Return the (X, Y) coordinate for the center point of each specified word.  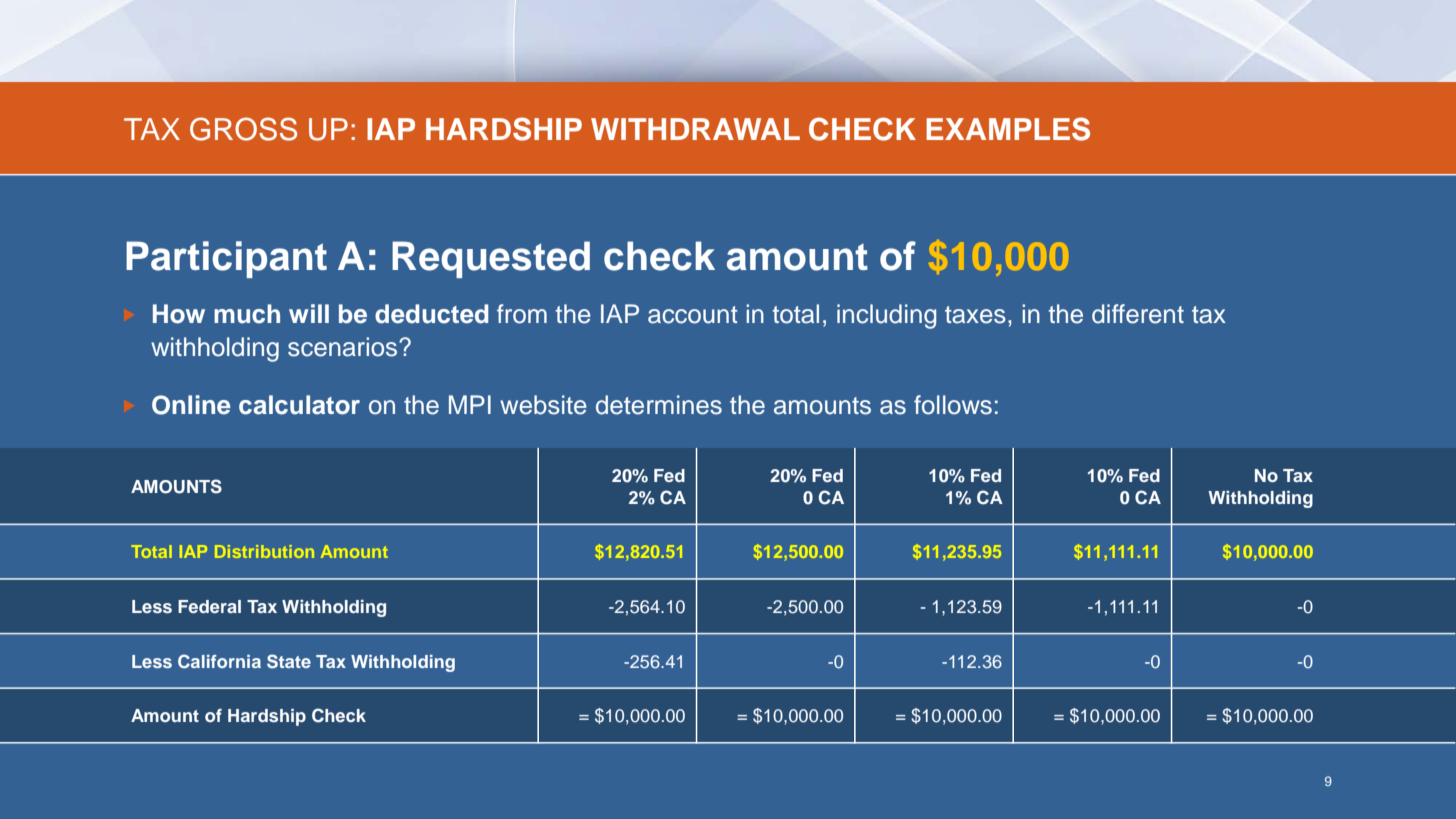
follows (953, 405)
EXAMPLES (1008, 129)
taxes (975, 315)
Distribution (264, 551)
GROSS (243, 129)
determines (659, 405)
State (289, 661)
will (309, 313)
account (693, 315)
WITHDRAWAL (695, 129)
